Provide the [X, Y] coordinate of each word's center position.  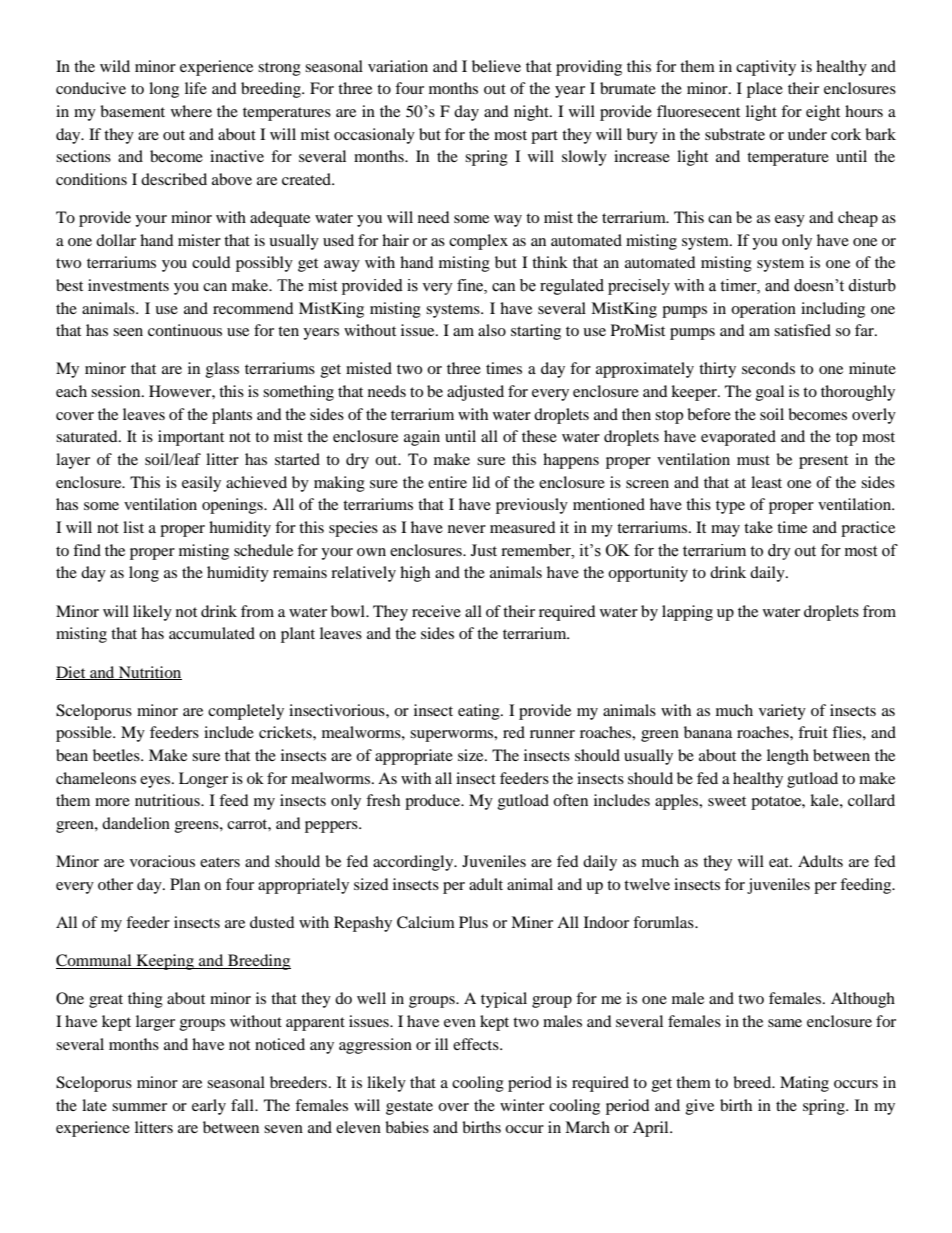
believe [496, 66]
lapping [687, 613]
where [191, 111]
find [87, 550]
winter [522, 1105]
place [765, 90]
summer [139, 1107]
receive [436, 611]
